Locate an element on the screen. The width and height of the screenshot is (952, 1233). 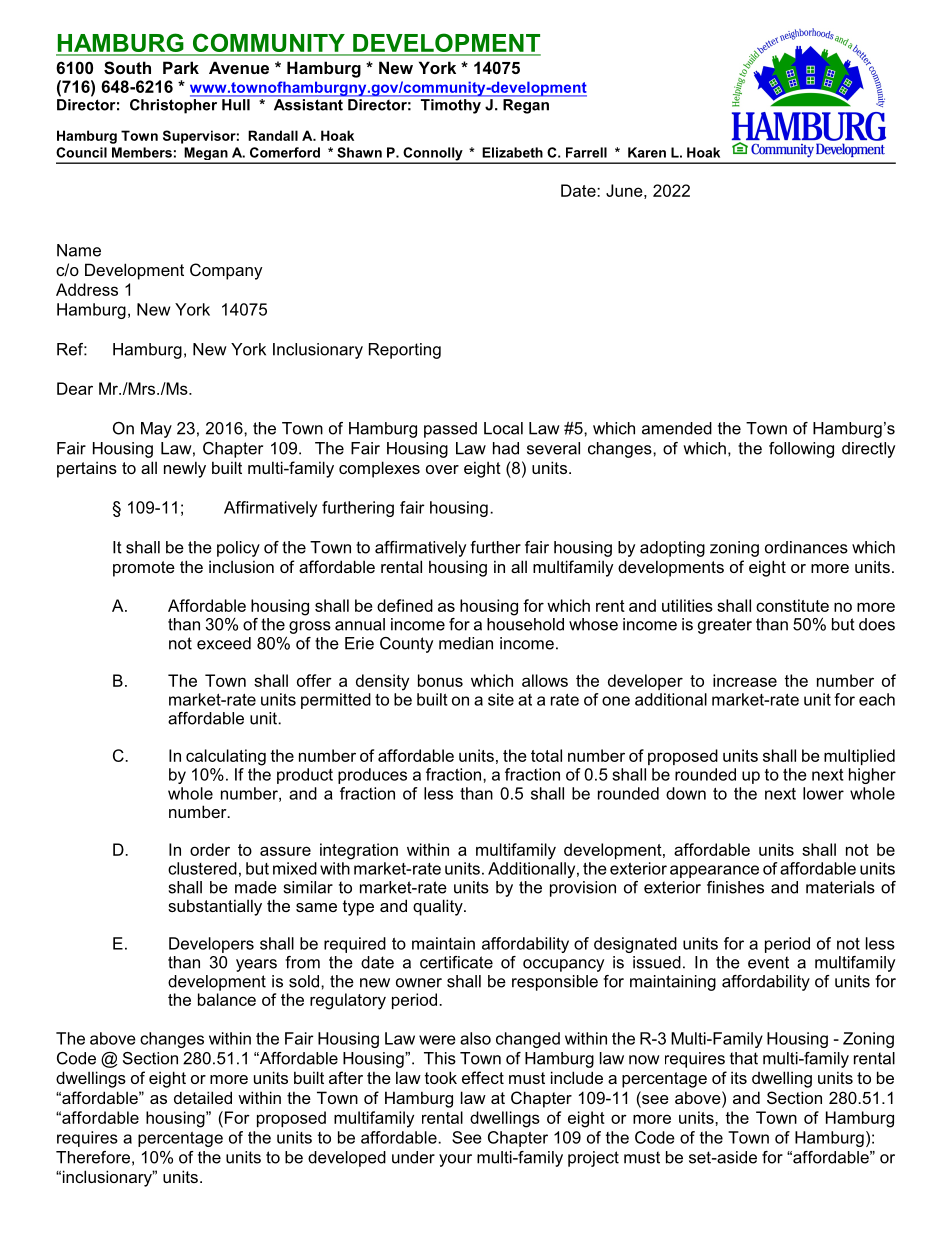
Christopher is located at coordinates (175, 105).
